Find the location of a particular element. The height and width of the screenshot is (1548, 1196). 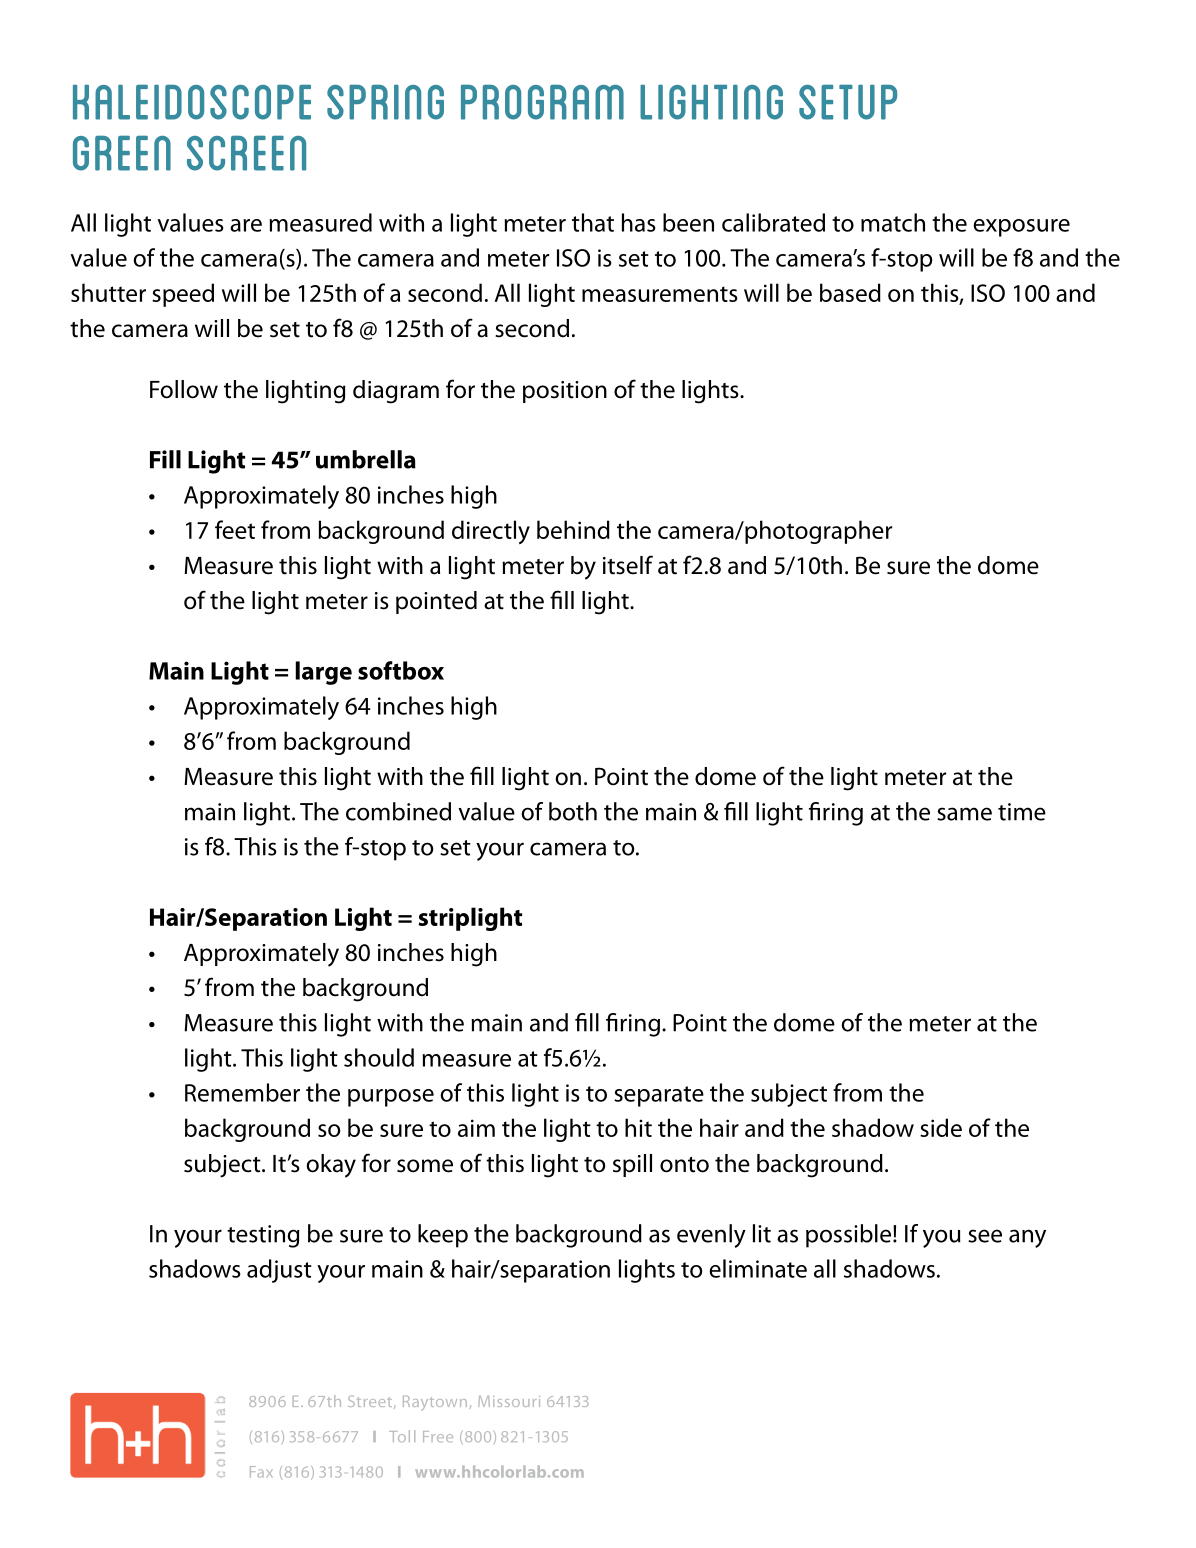

itself is located at coordinates (628, 565).
